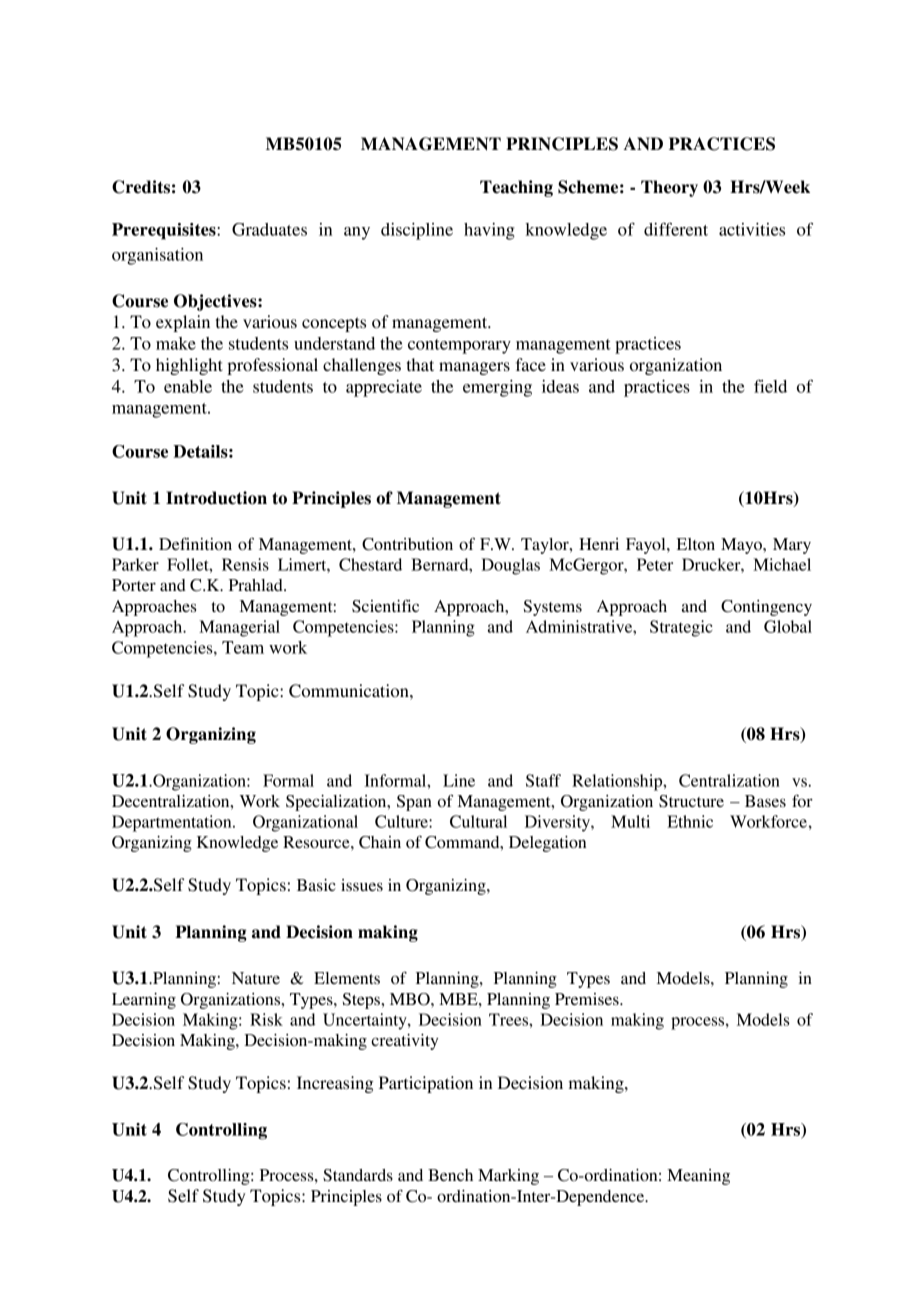 This screenshot has height=1308, width=924. What do you see at coordinates (676, 229) in the screenshot?
I see `different` at bounding box center [676, 229].
